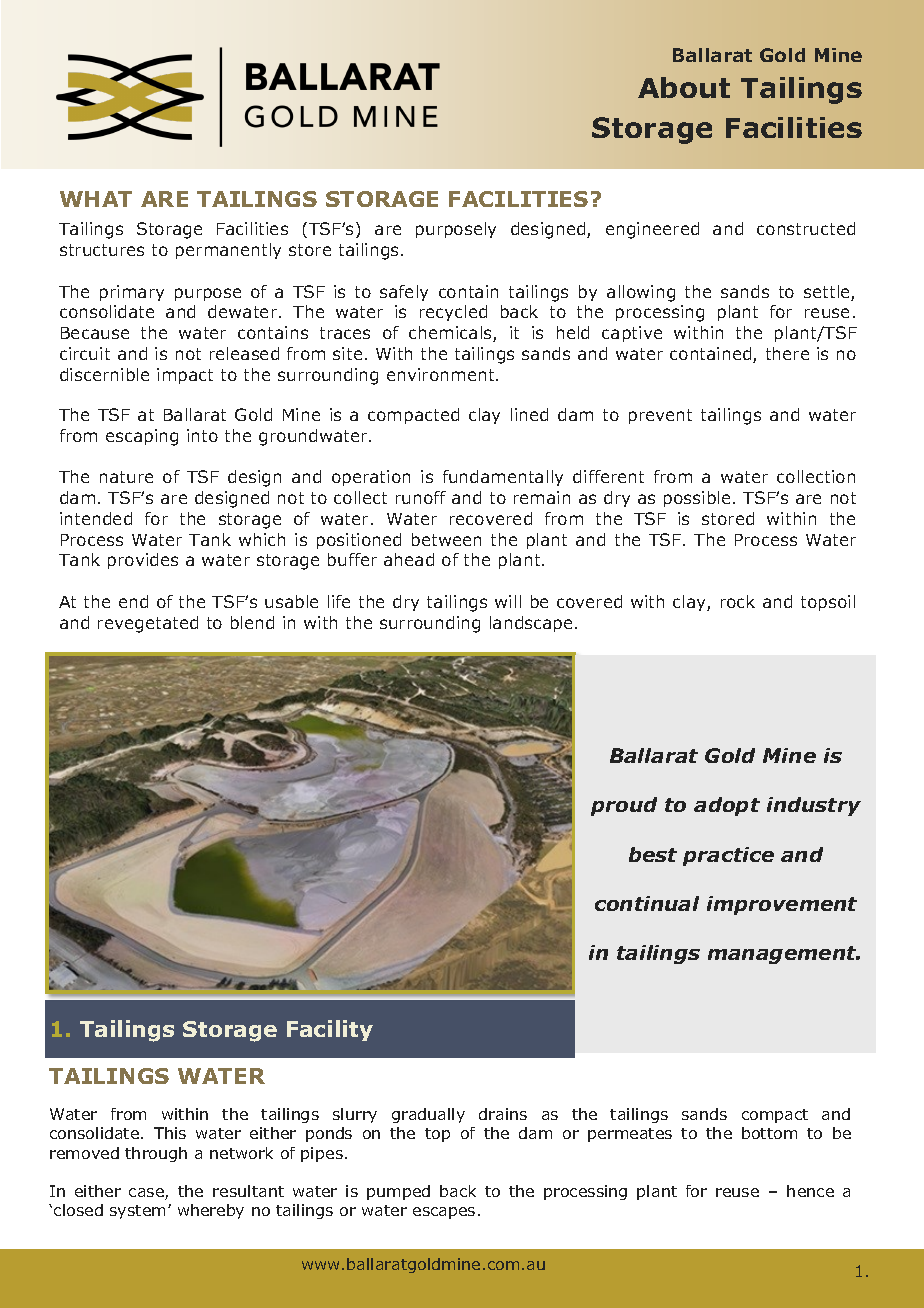 Image resolution: width=924 pixels, height=1308 pixels. What do you see at coordinates (769, 1133) in the screenshot?
I see `bottom` at bounding box center [769, 1133].
